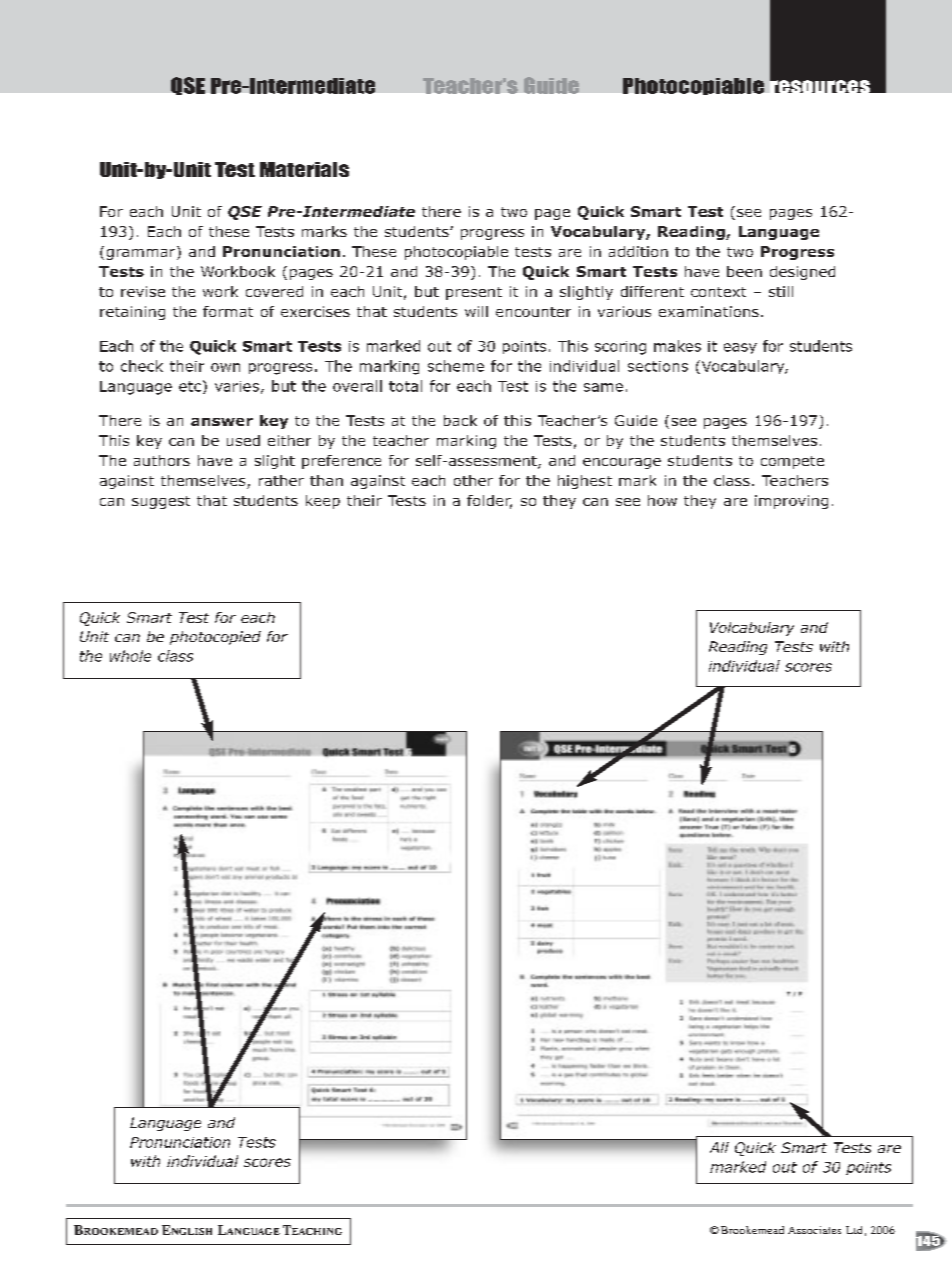 This page has width=952, height=1270. Describe the element at coordinates (814, 1230) in the page. I see `Associates` at that location.
